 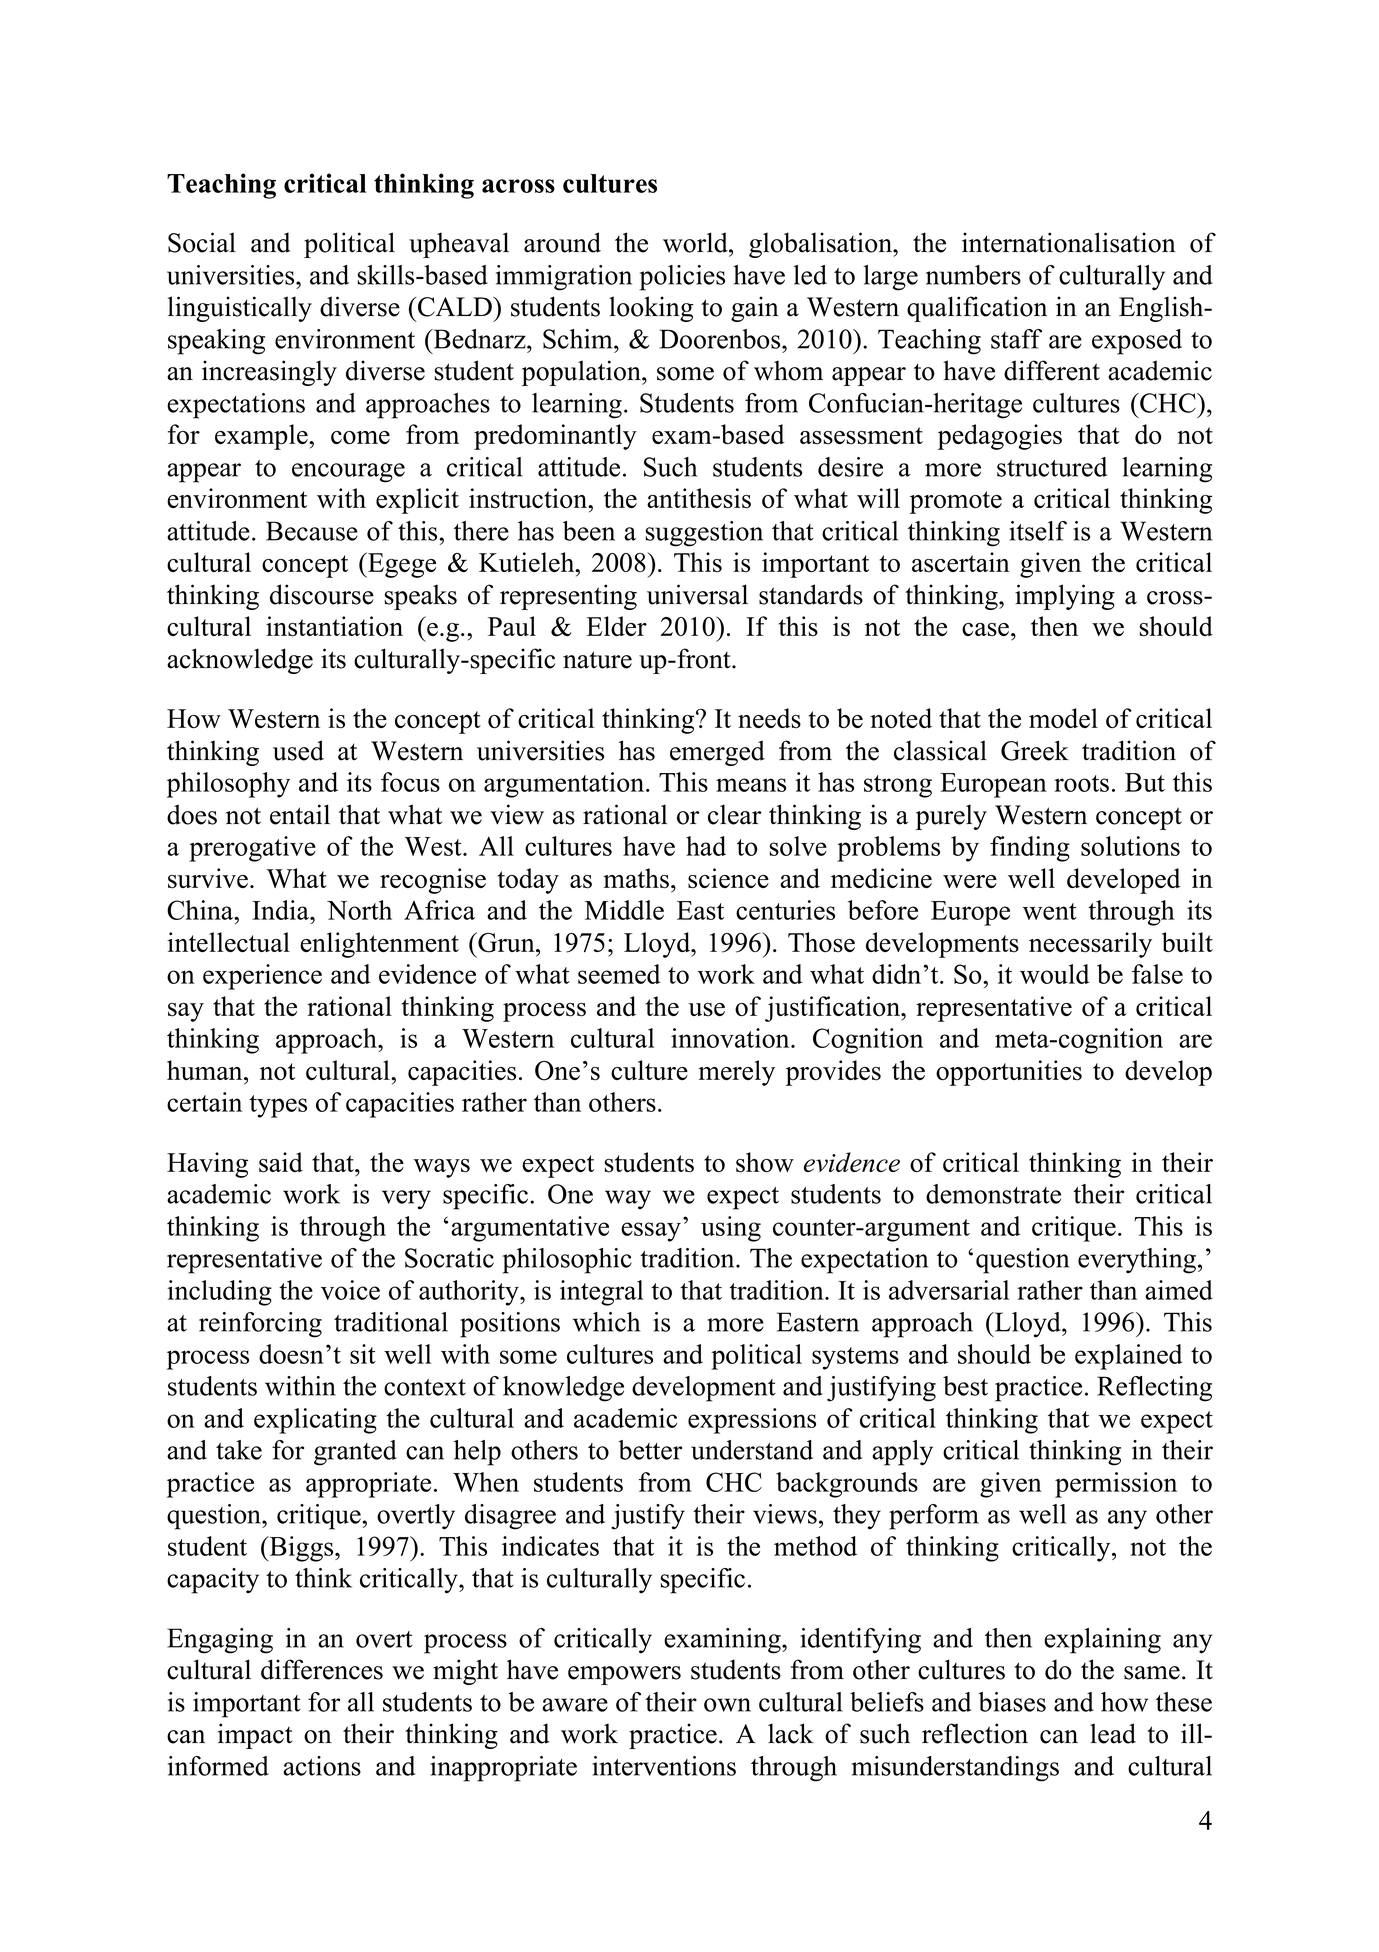 I want to click on policies, so click(x=682, y=278).
